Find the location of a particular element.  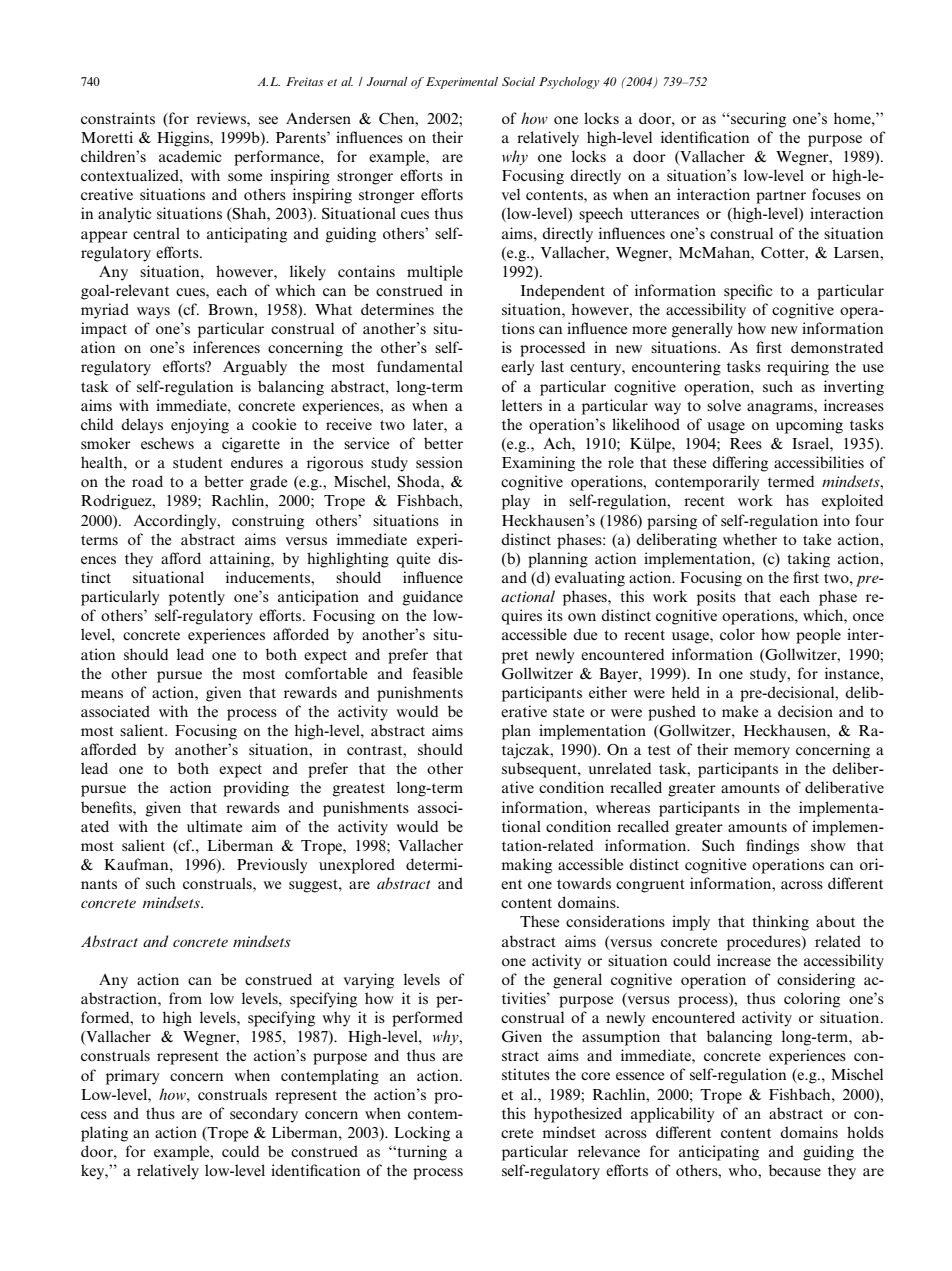

from is located at coordinates (185, 998).
